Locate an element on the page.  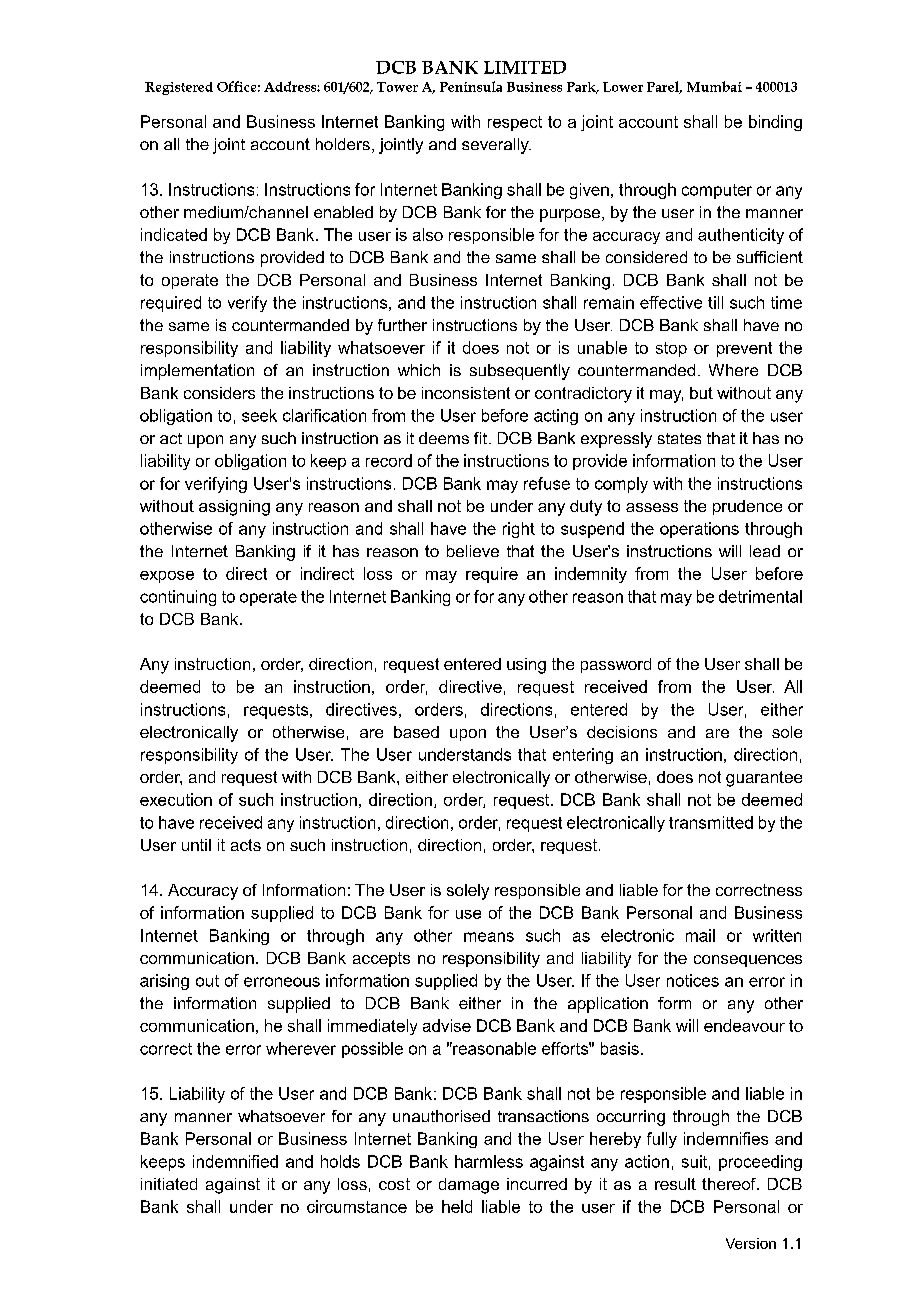
means is located at coordinates (489, 937).
